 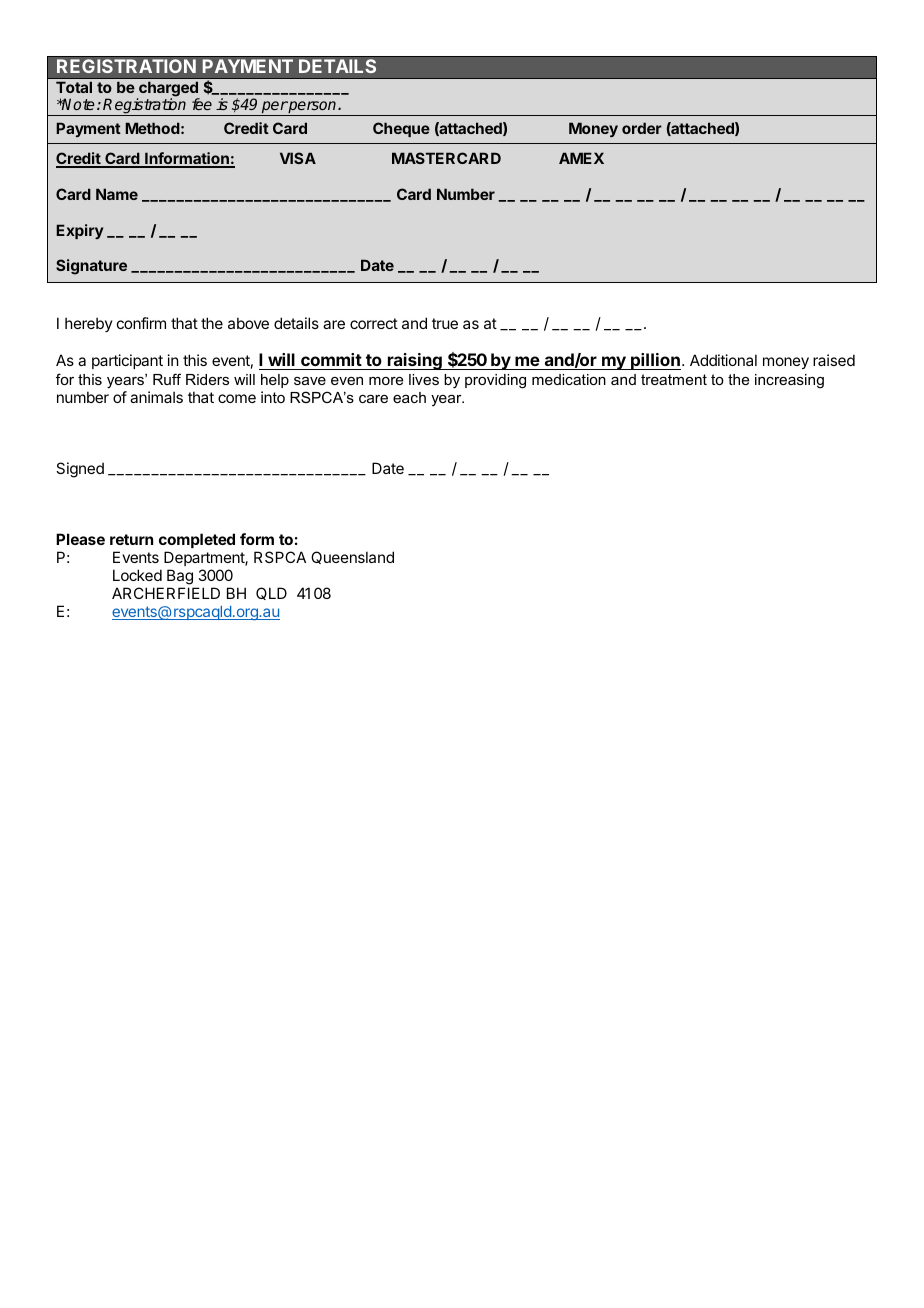 What do you see at coordinates (401, 129) in the screenshot?
I see `Cheque` at bounding box center [401, 129].
